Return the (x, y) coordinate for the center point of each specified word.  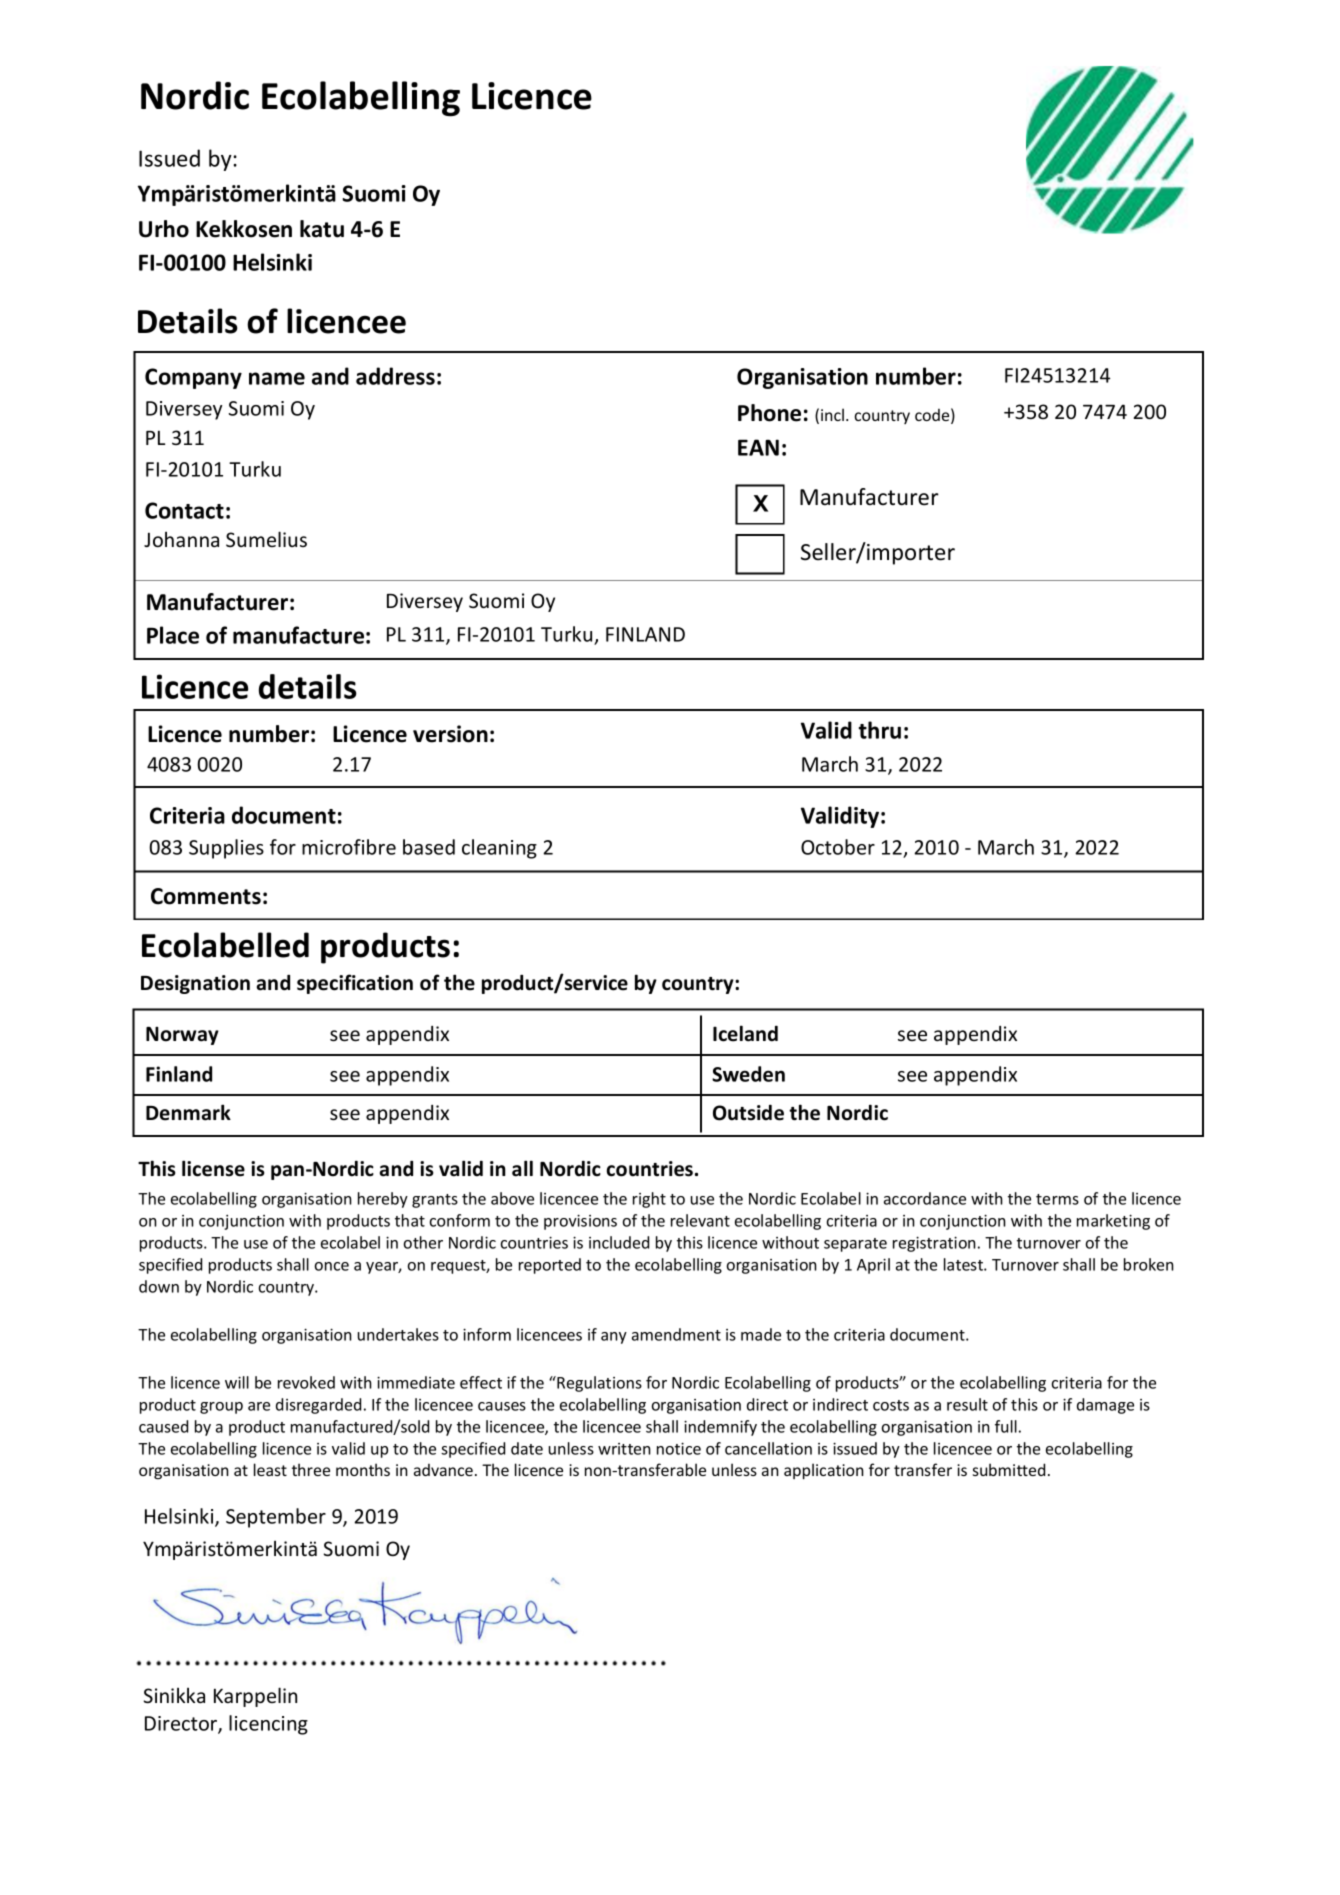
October (838, 847)
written (624, 1449)
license (213, 1168)
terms (1057, 1199)
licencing (268, 1725)
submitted (1009, 1469)
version (450, 734)
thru (880, 730)
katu (322, 229)
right (649, 1200)
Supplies (226, 849)
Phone (769, 413)
